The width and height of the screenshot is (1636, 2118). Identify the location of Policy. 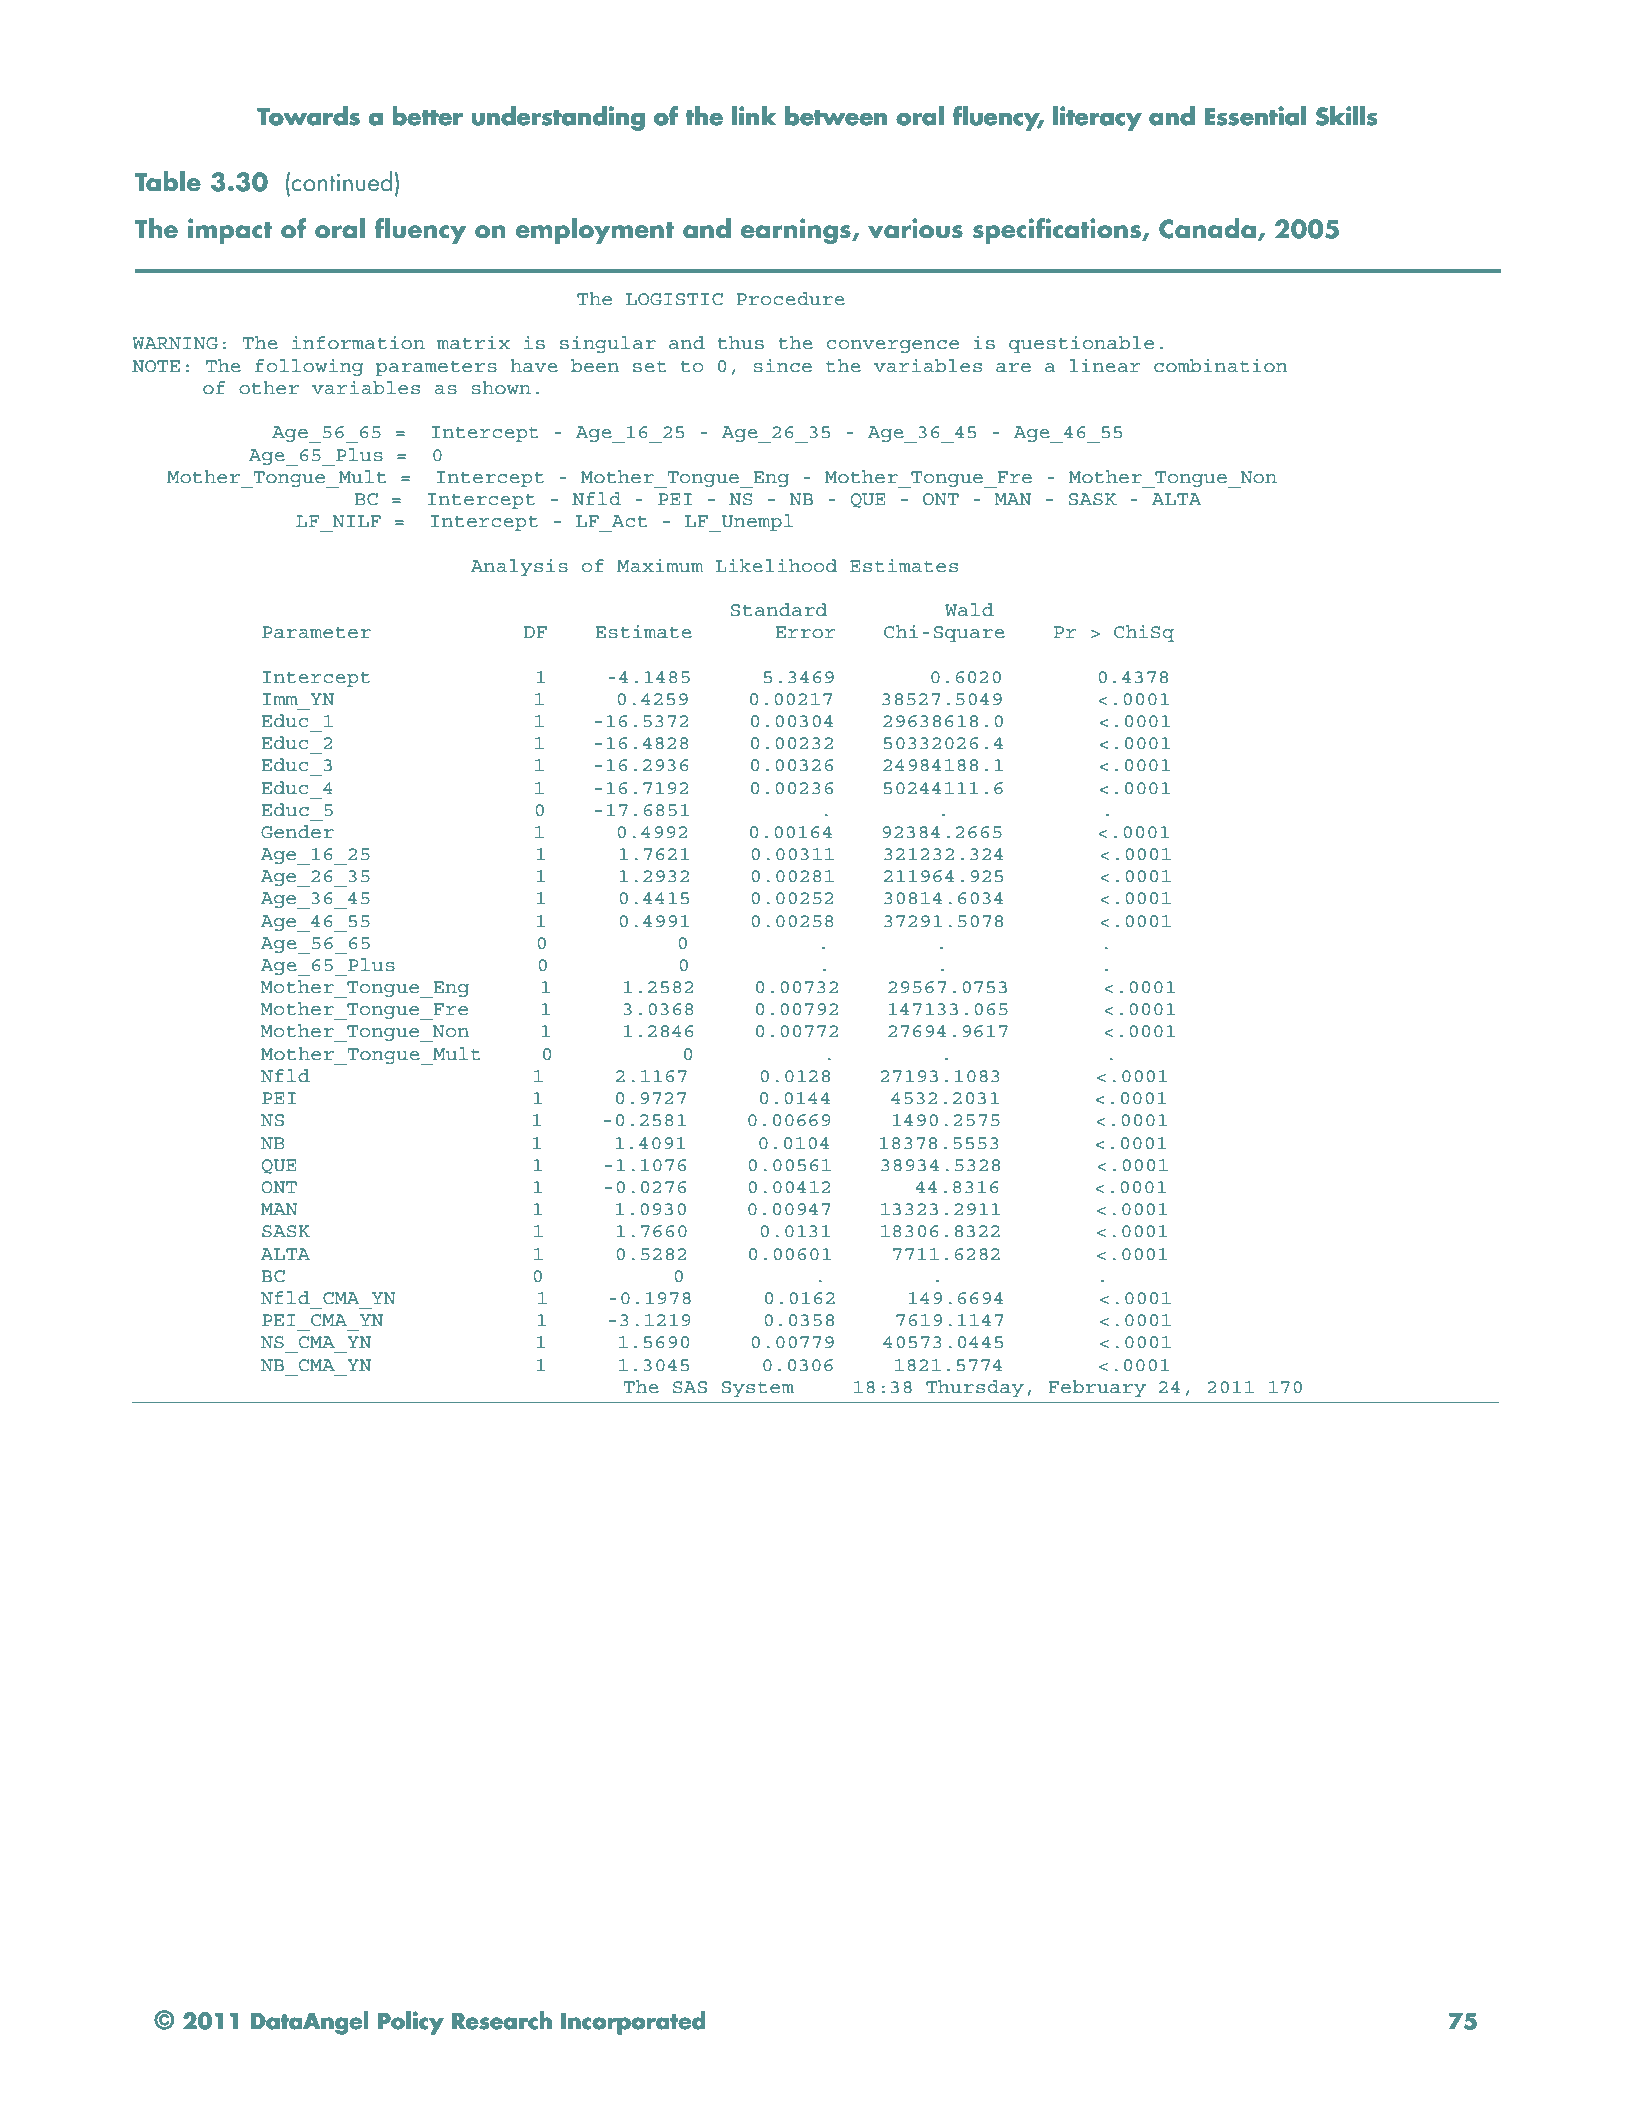
(411, 2023).
